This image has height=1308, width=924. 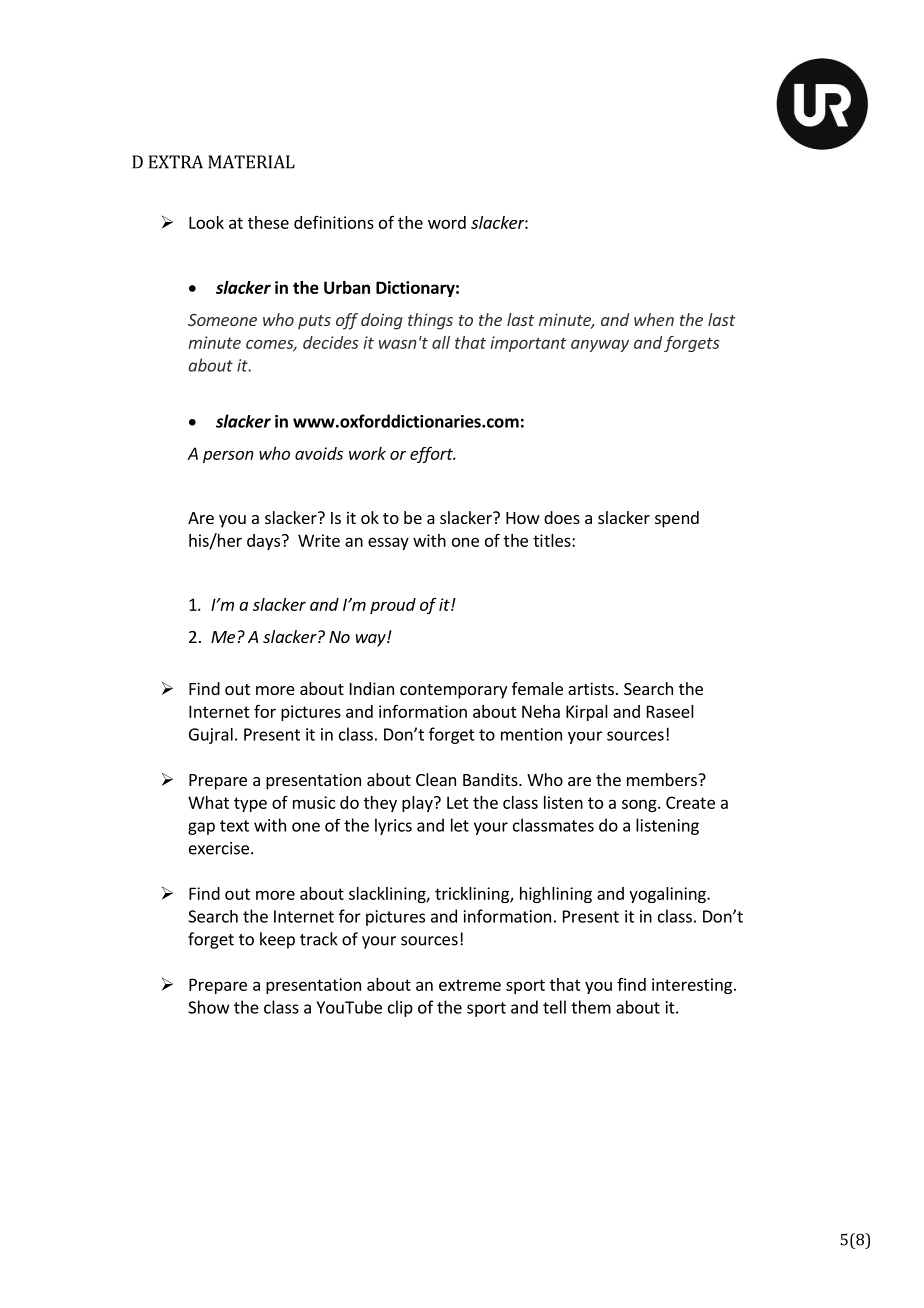 I want to click on person, so click(x=228, y=457).
